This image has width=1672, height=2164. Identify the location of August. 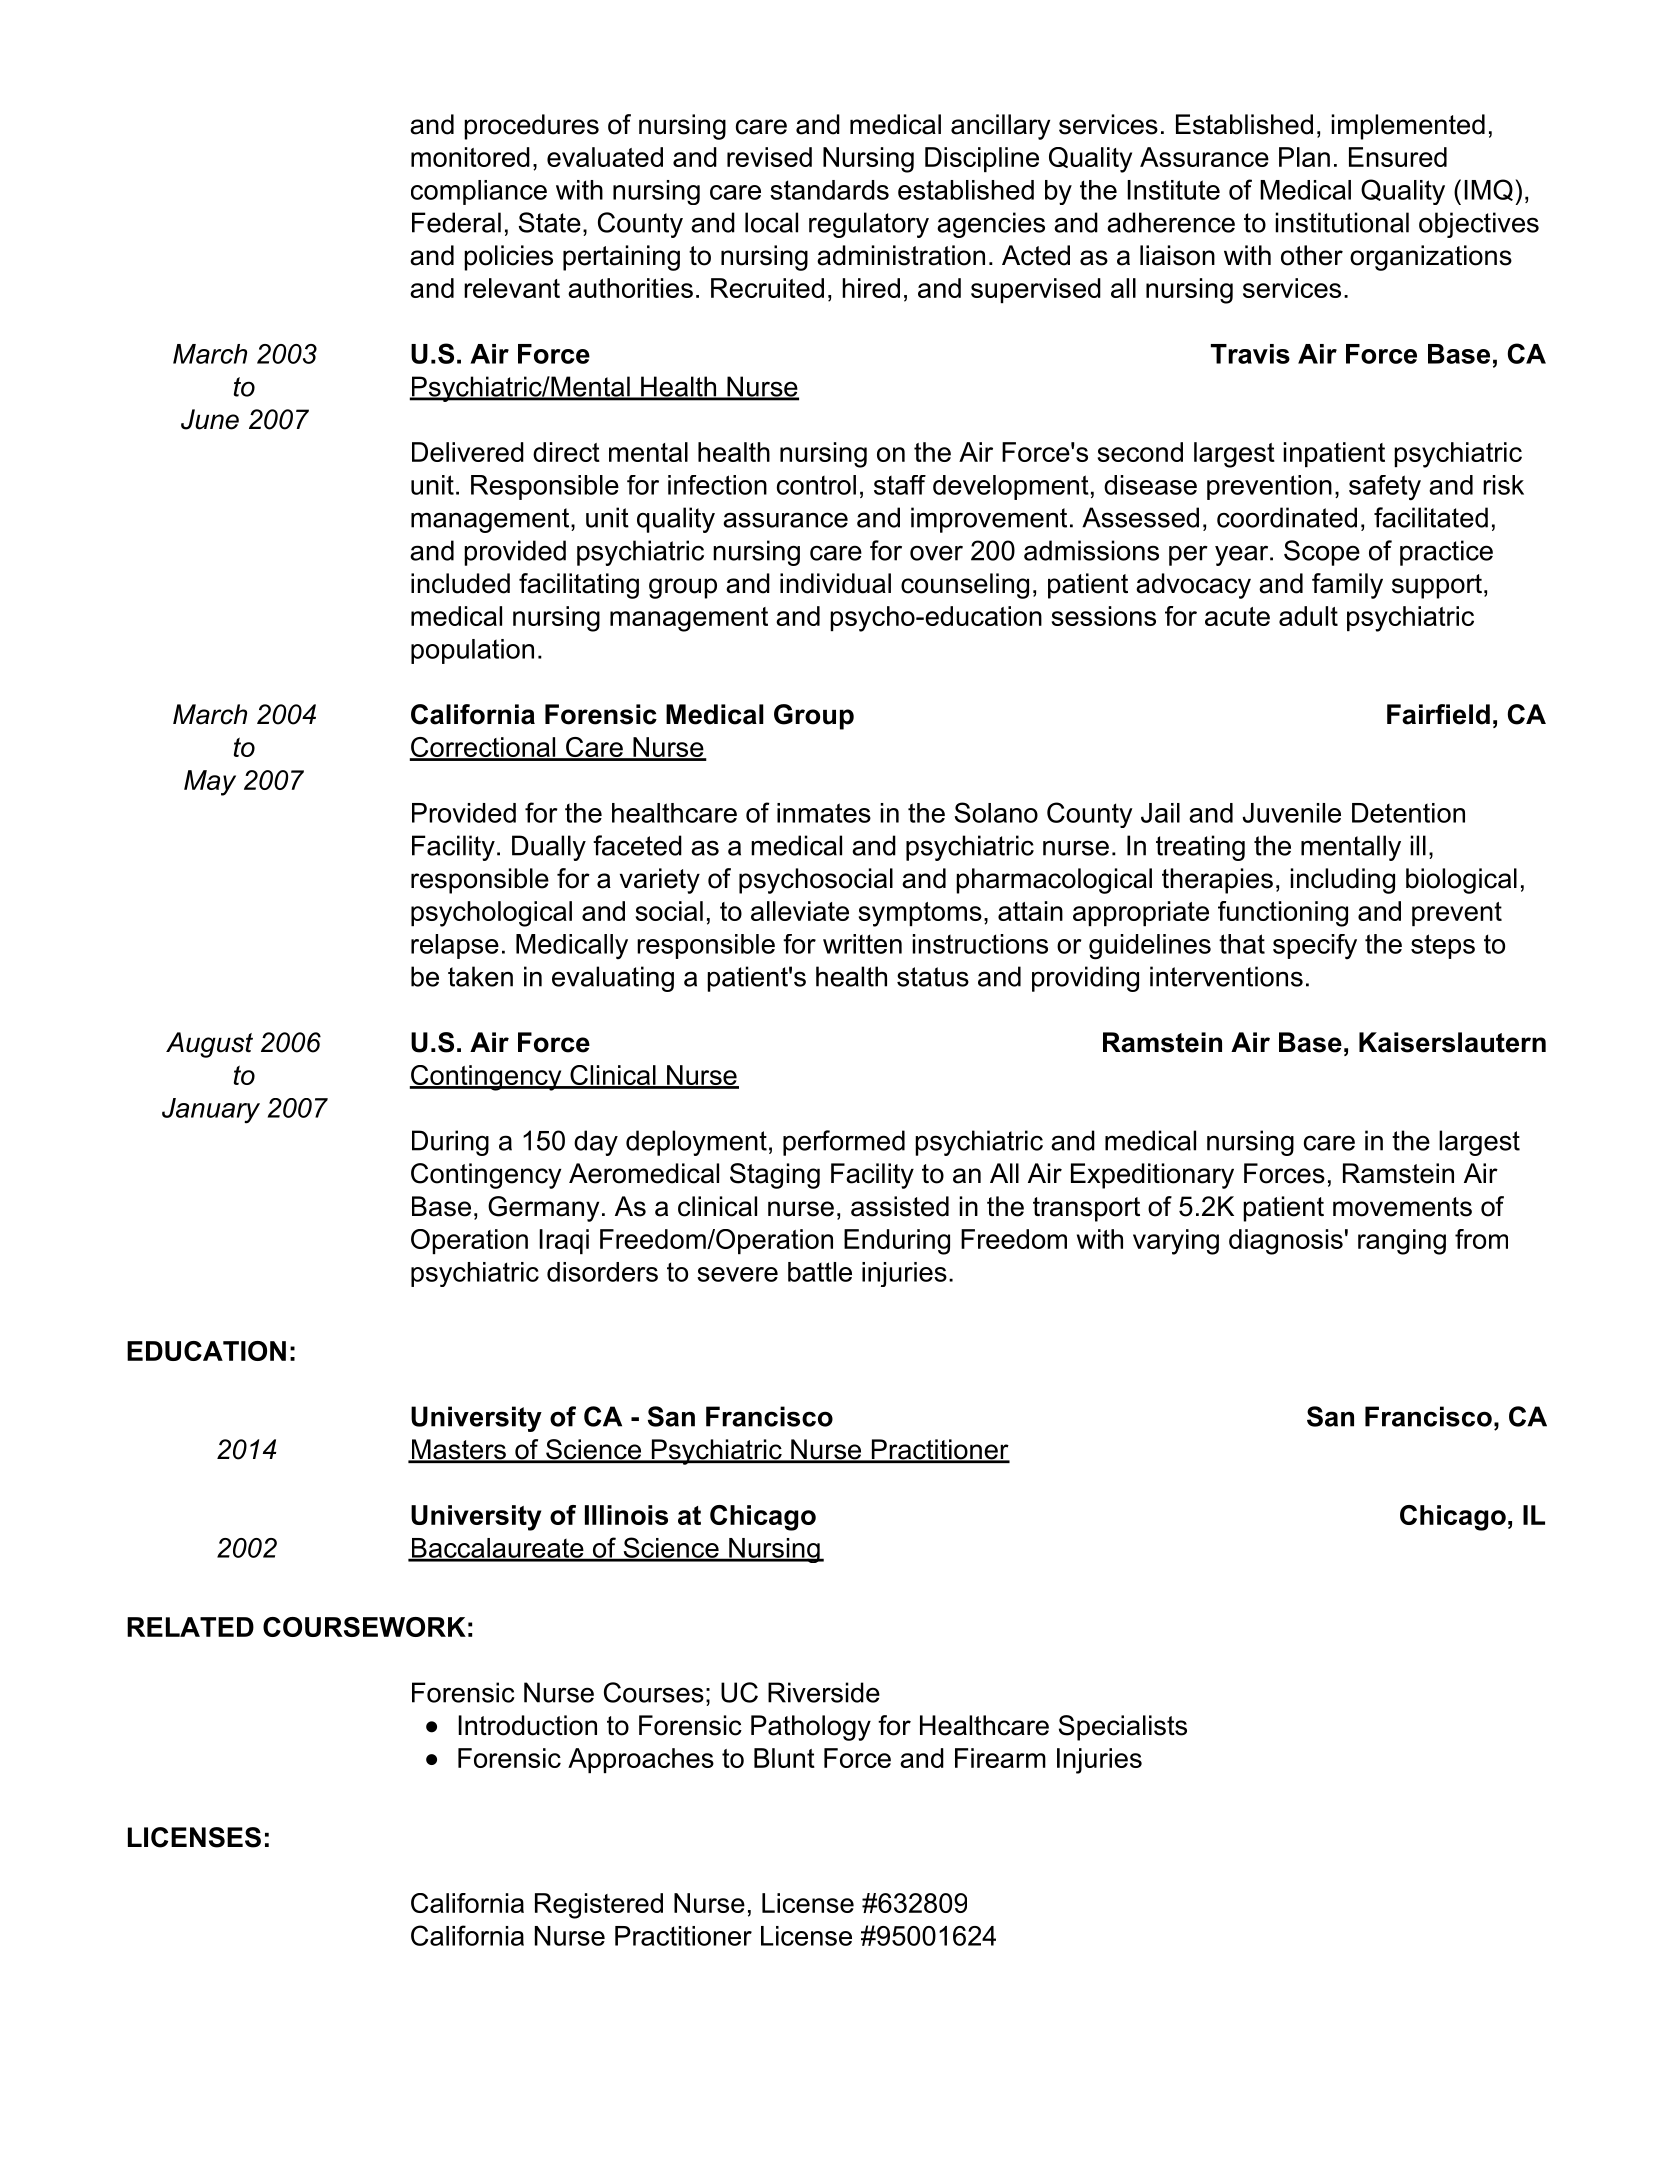
(209, 1045).
